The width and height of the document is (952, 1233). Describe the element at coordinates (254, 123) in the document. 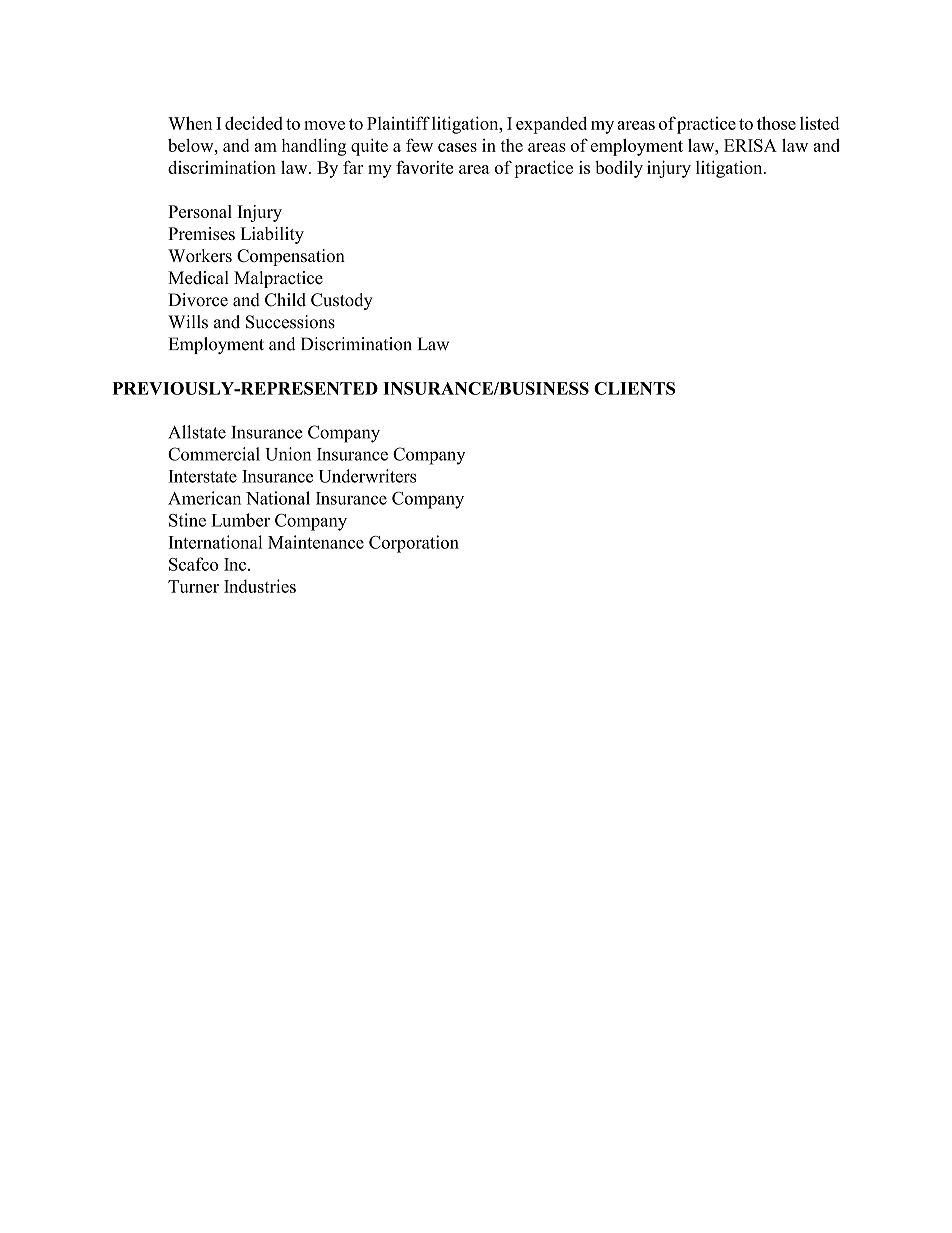

I see `decided` at that location.
